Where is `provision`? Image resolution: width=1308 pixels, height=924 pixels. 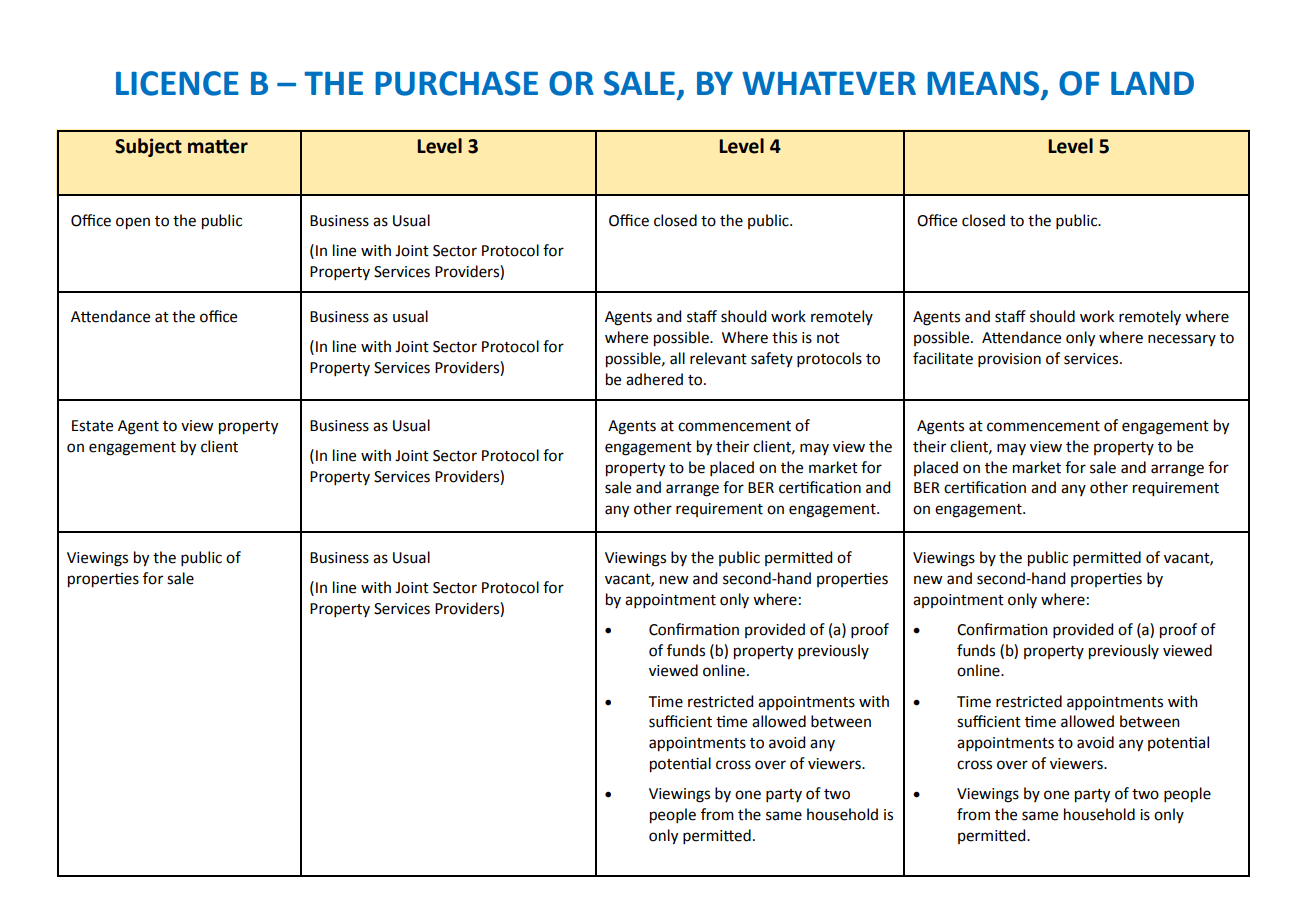 provision is located at coordinates (1009, 360).
